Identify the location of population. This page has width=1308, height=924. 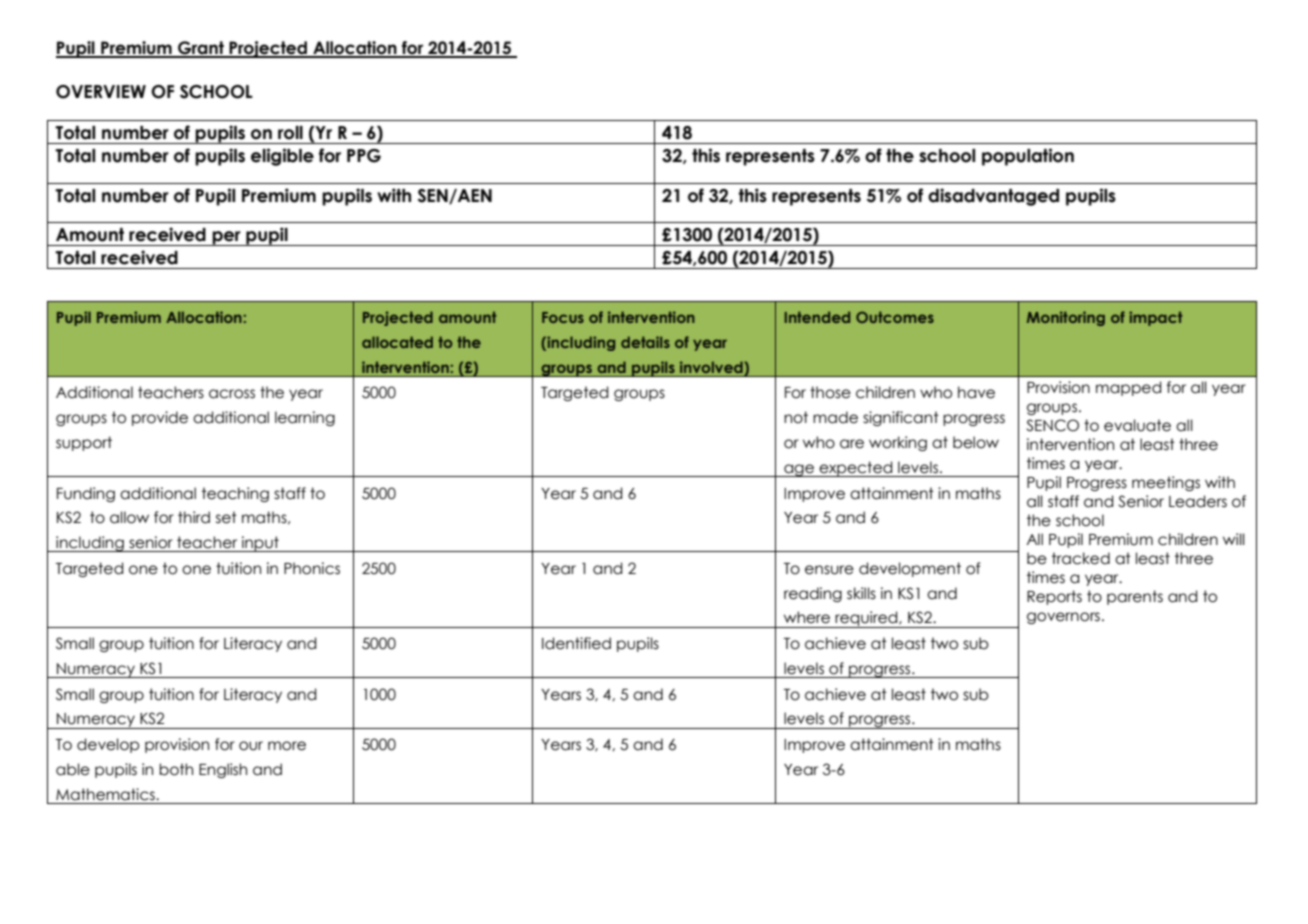
(1028, 157).
